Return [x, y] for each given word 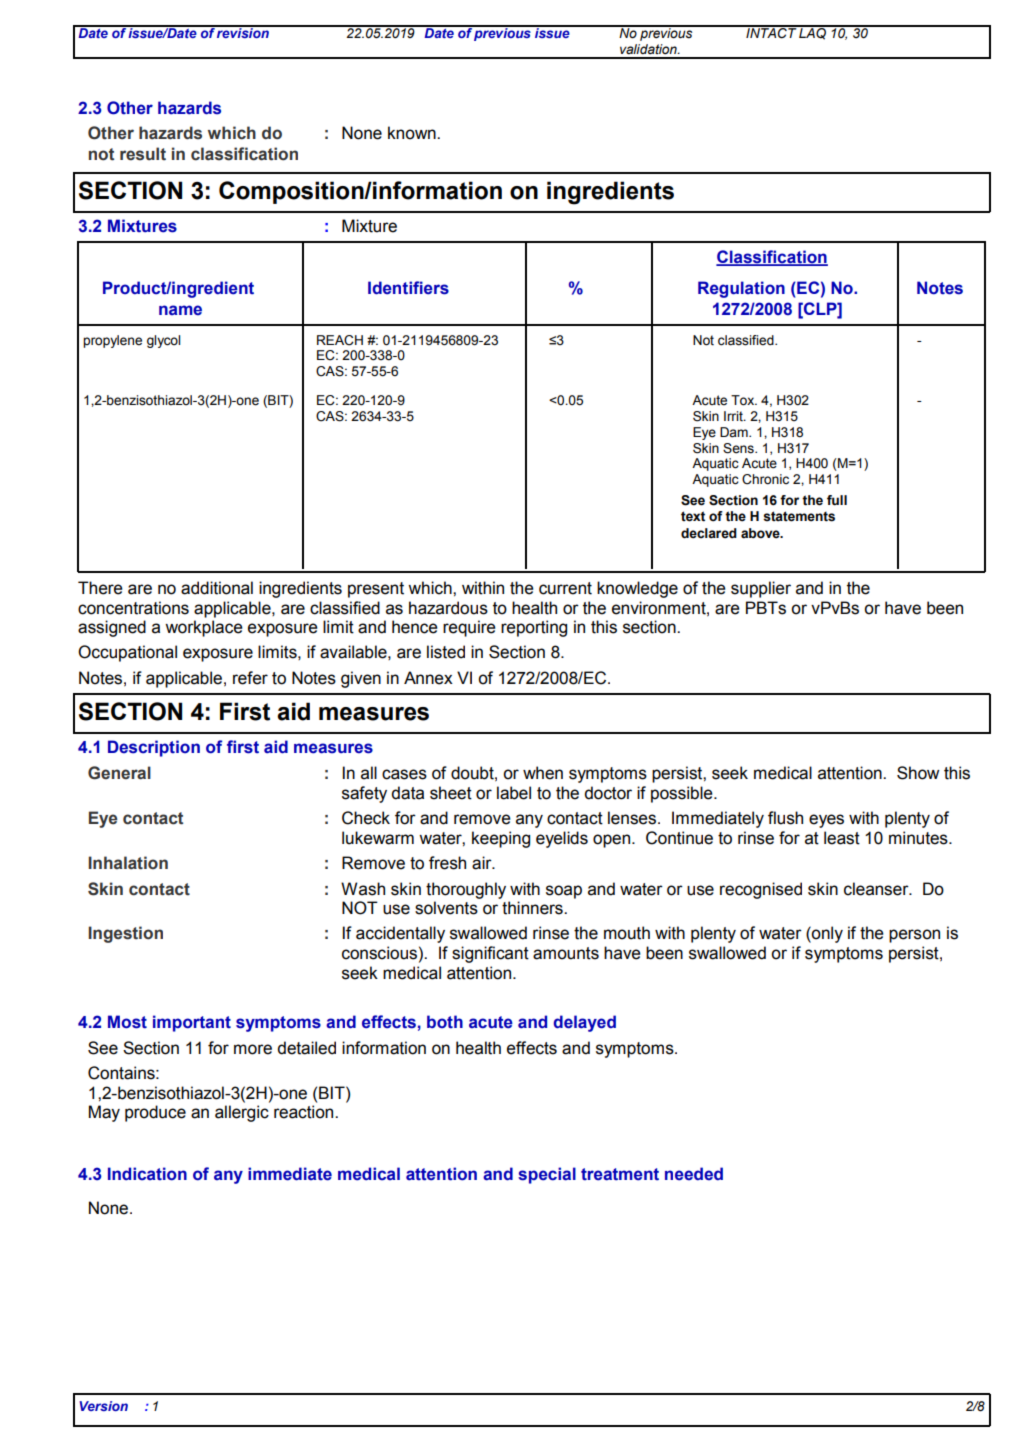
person [914, 936]
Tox [744, 400]
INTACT [771, 32]
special [547, 1175]
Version [103, 1406]
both [445, 1022]
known [413, 133]
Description [154, 748]
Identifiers [408, 288]
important [192, 1023]
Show [918, 773]
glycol [163, 341]
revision [243, 32]
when [543, 773]
